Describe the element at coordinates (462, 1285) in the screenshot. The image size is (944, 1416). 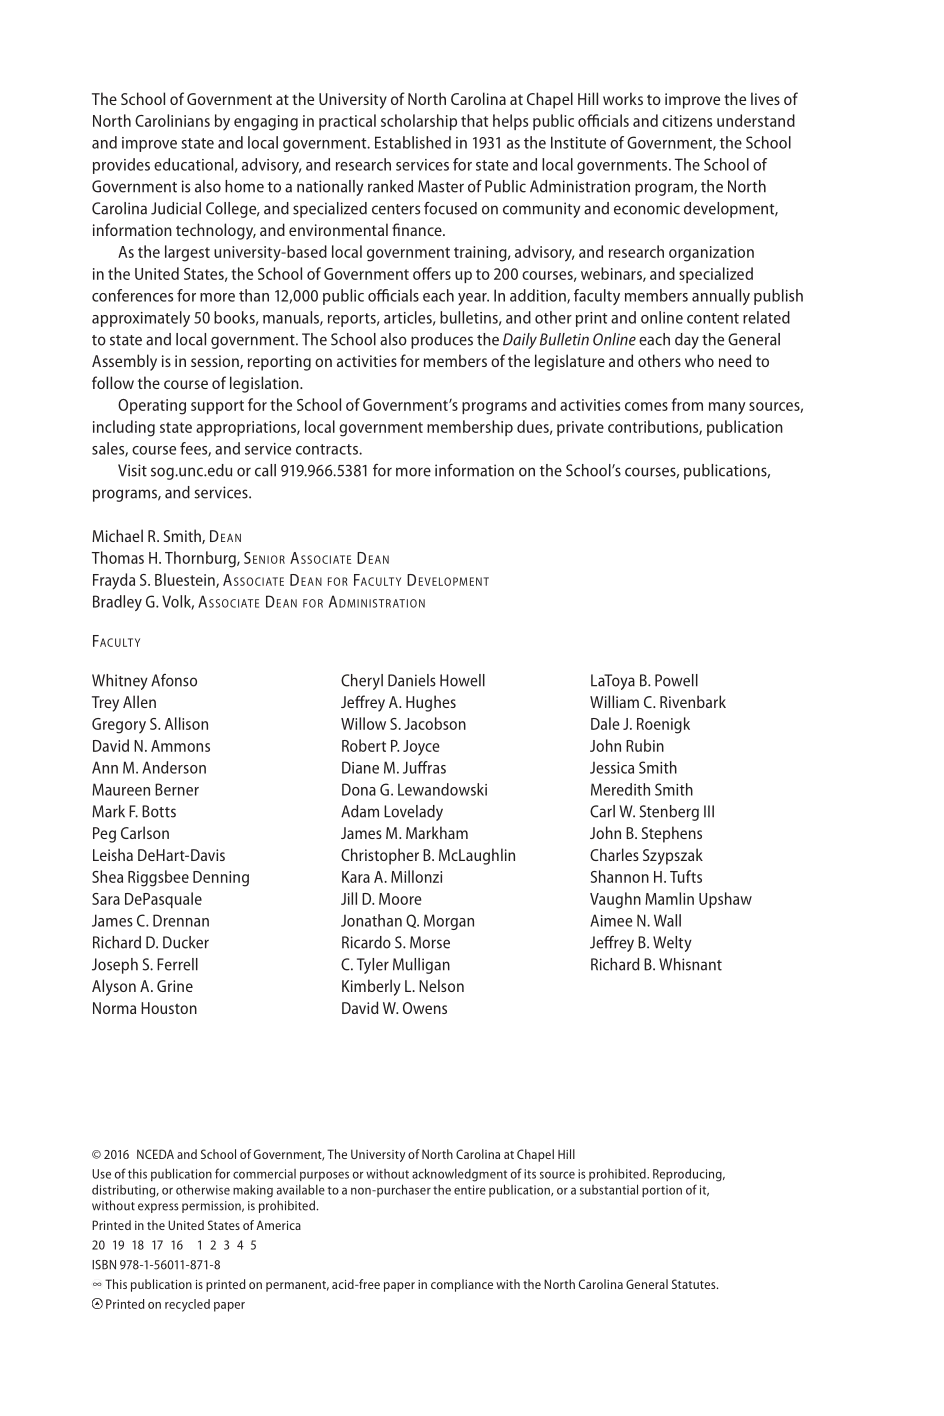
I see `compliance` at that location.
